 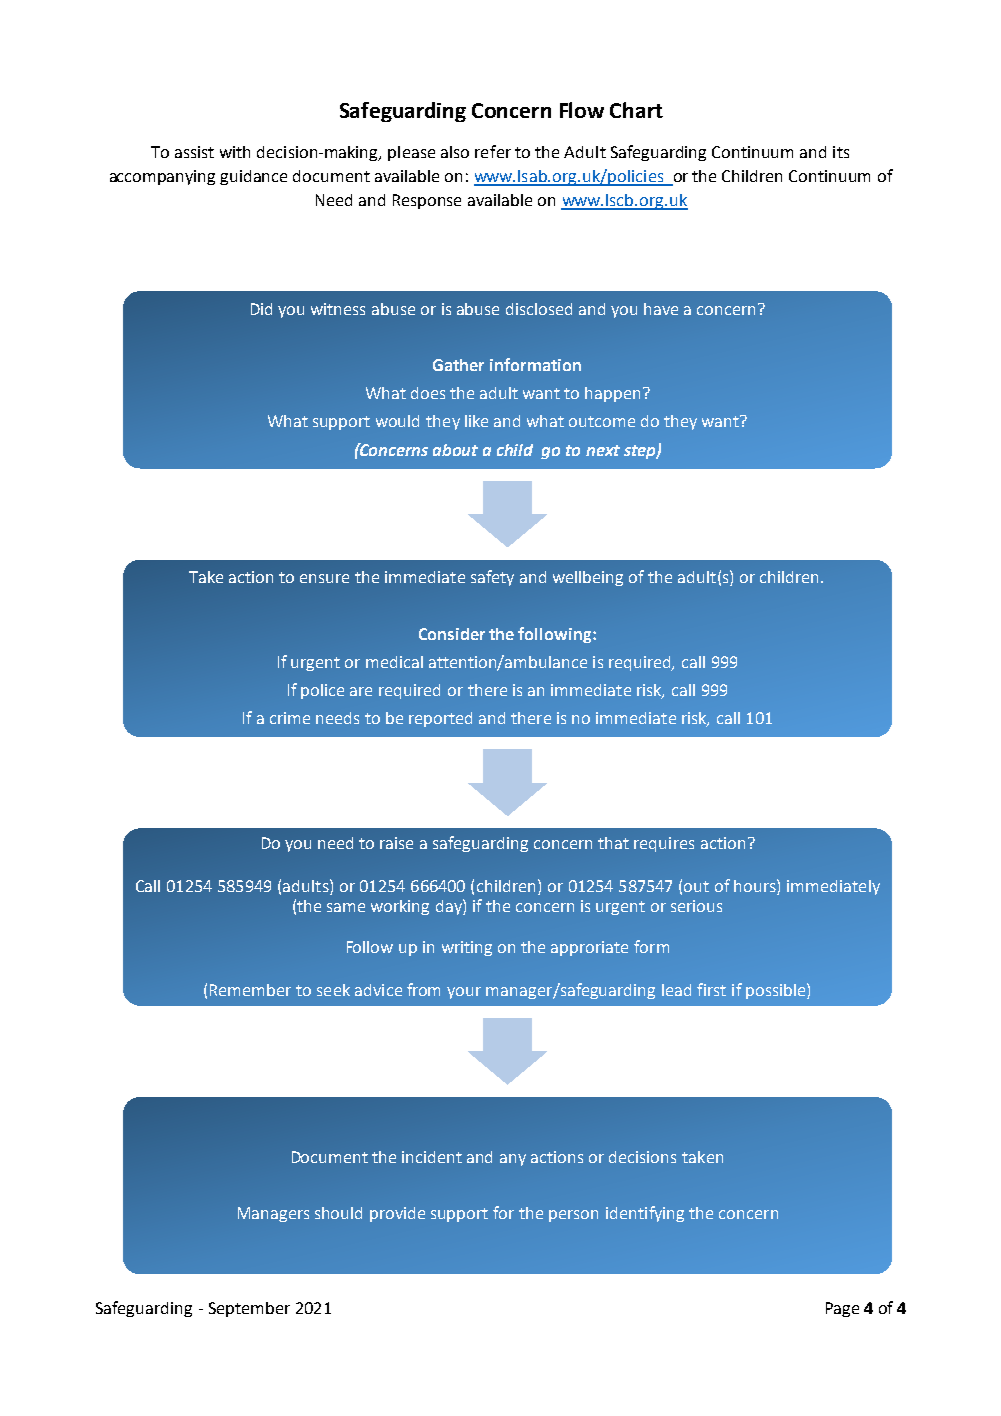 What do you see at coordinates (777, 991) in the page?
I see `possible` at bounding box center [777, 991].
